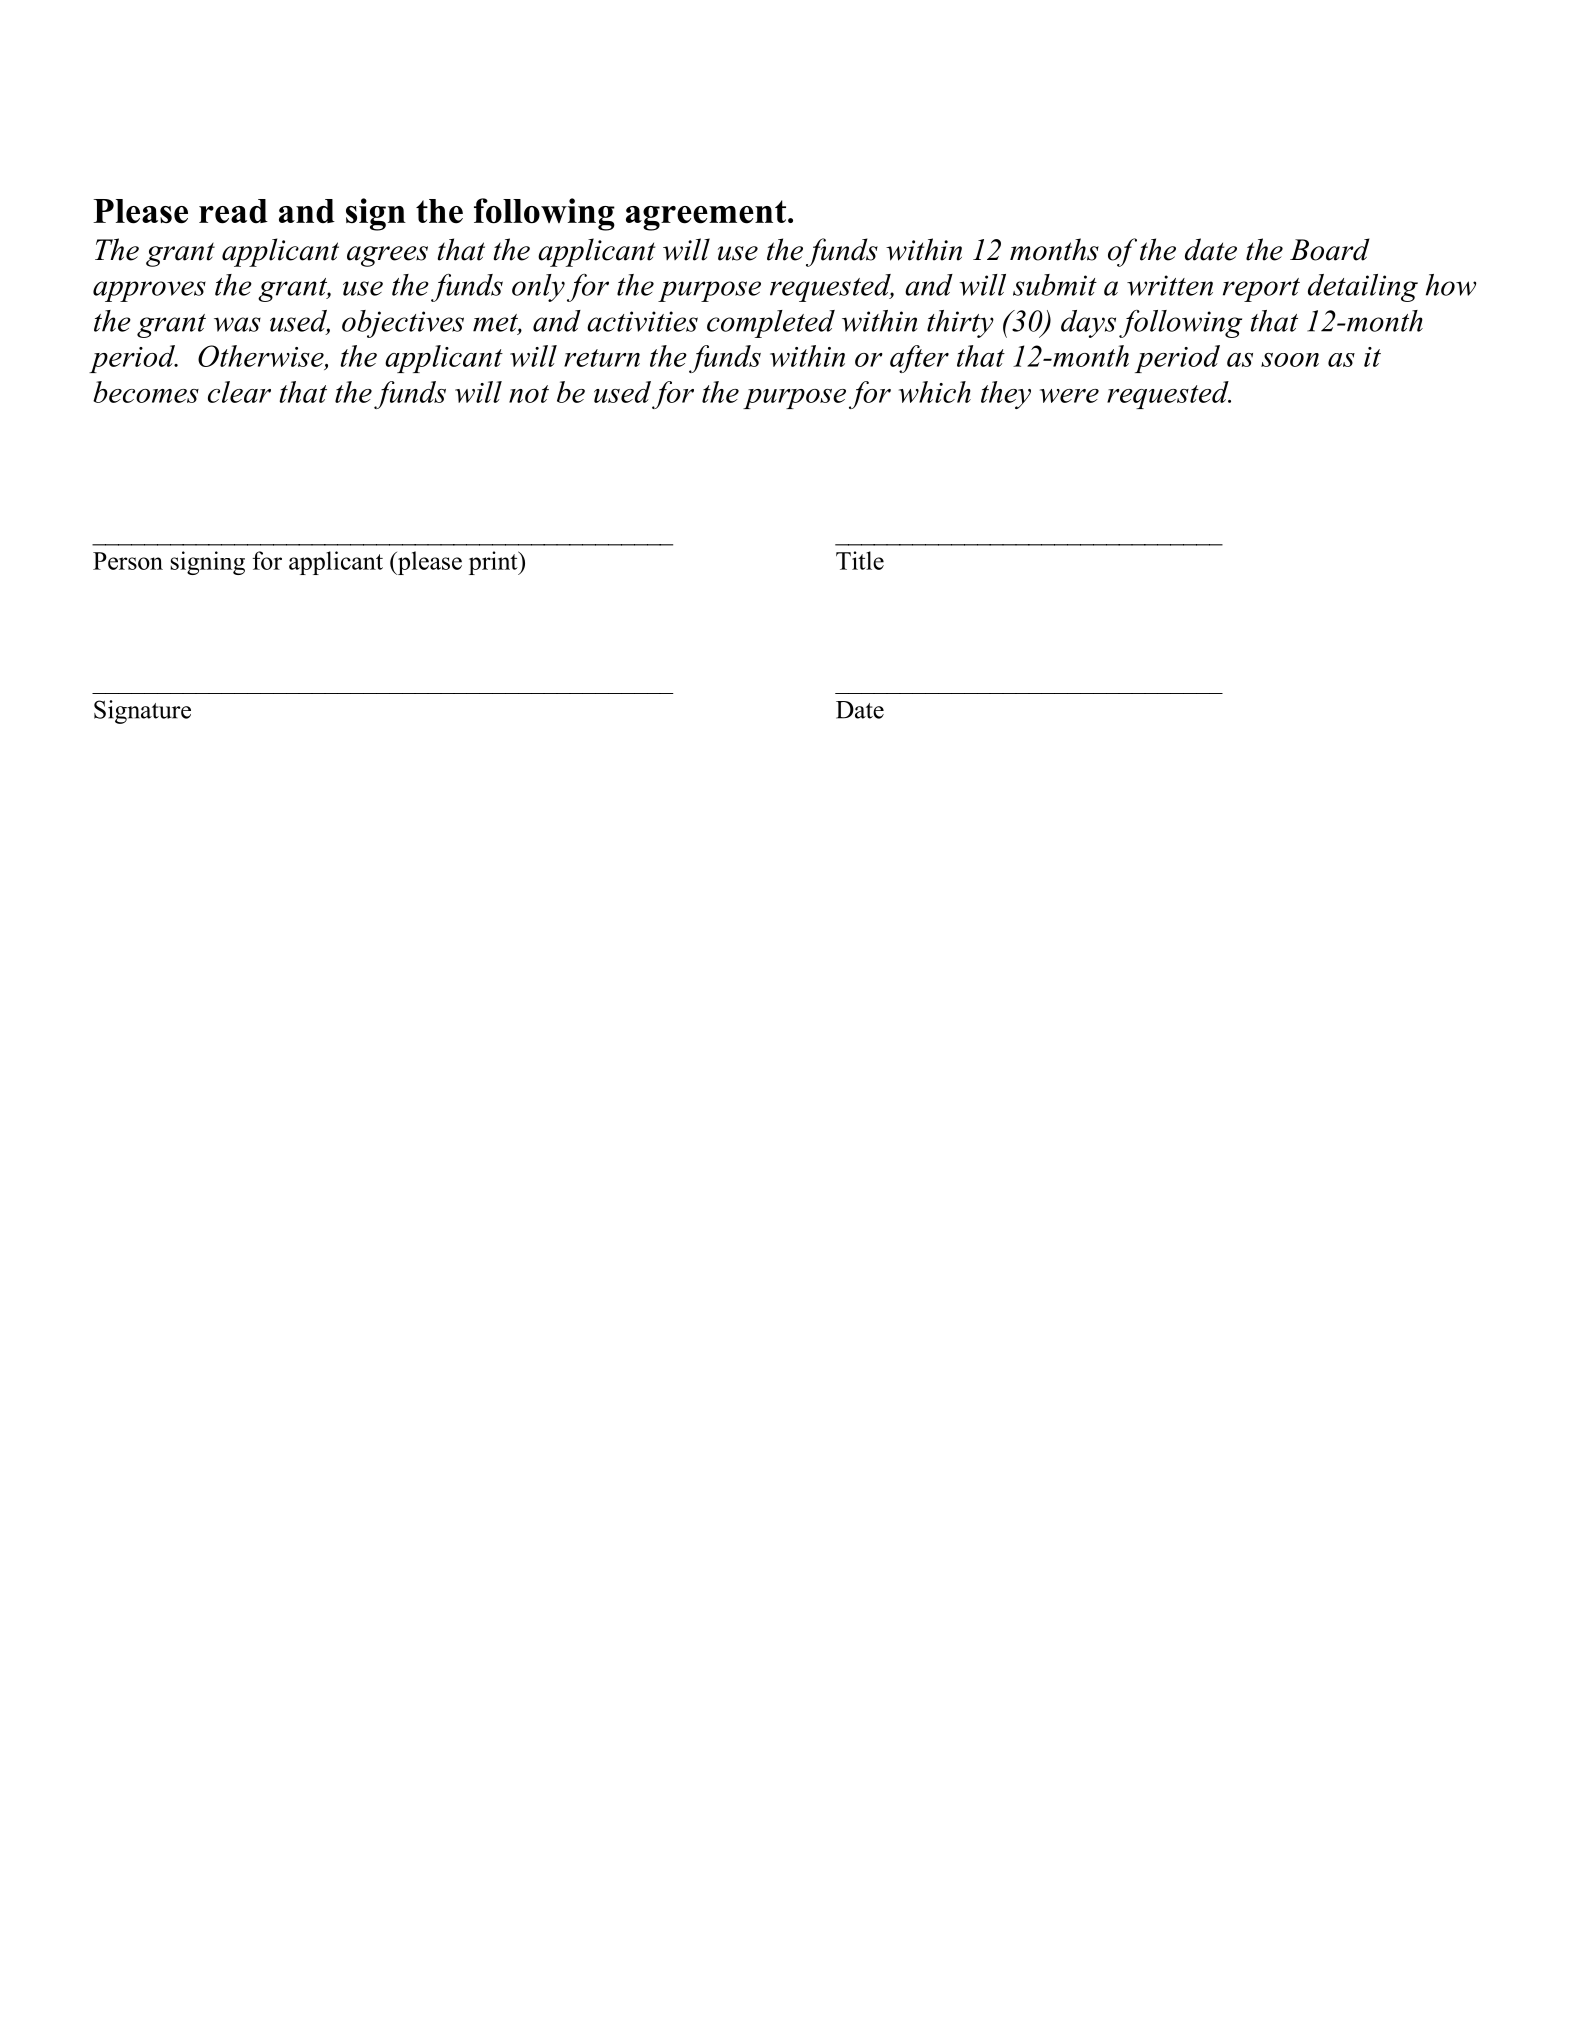 The image size is (1578, 2043). I want to click on Title, so click(860, 560).
